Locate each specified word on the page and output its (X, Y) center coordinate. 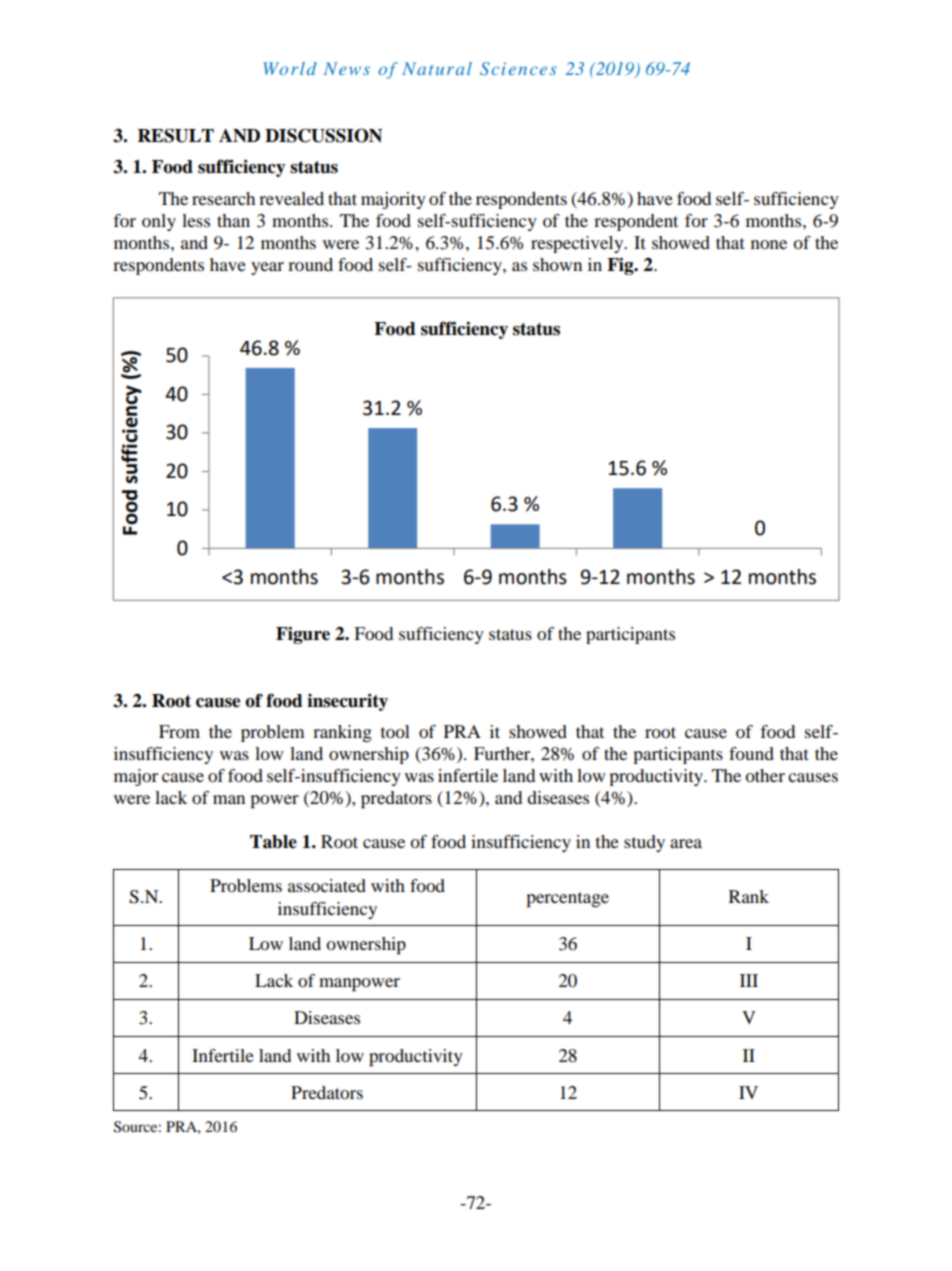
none (769, 244)
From (179, 731)
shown (557, 264)
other (765, 775)
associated (327, 885)
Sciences (518, 69)
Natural (437, 68)
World (290, 68)
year (267, 268)
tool (395, 731)
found (751, 753)
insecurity (347, 702)
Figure (303, 635)
